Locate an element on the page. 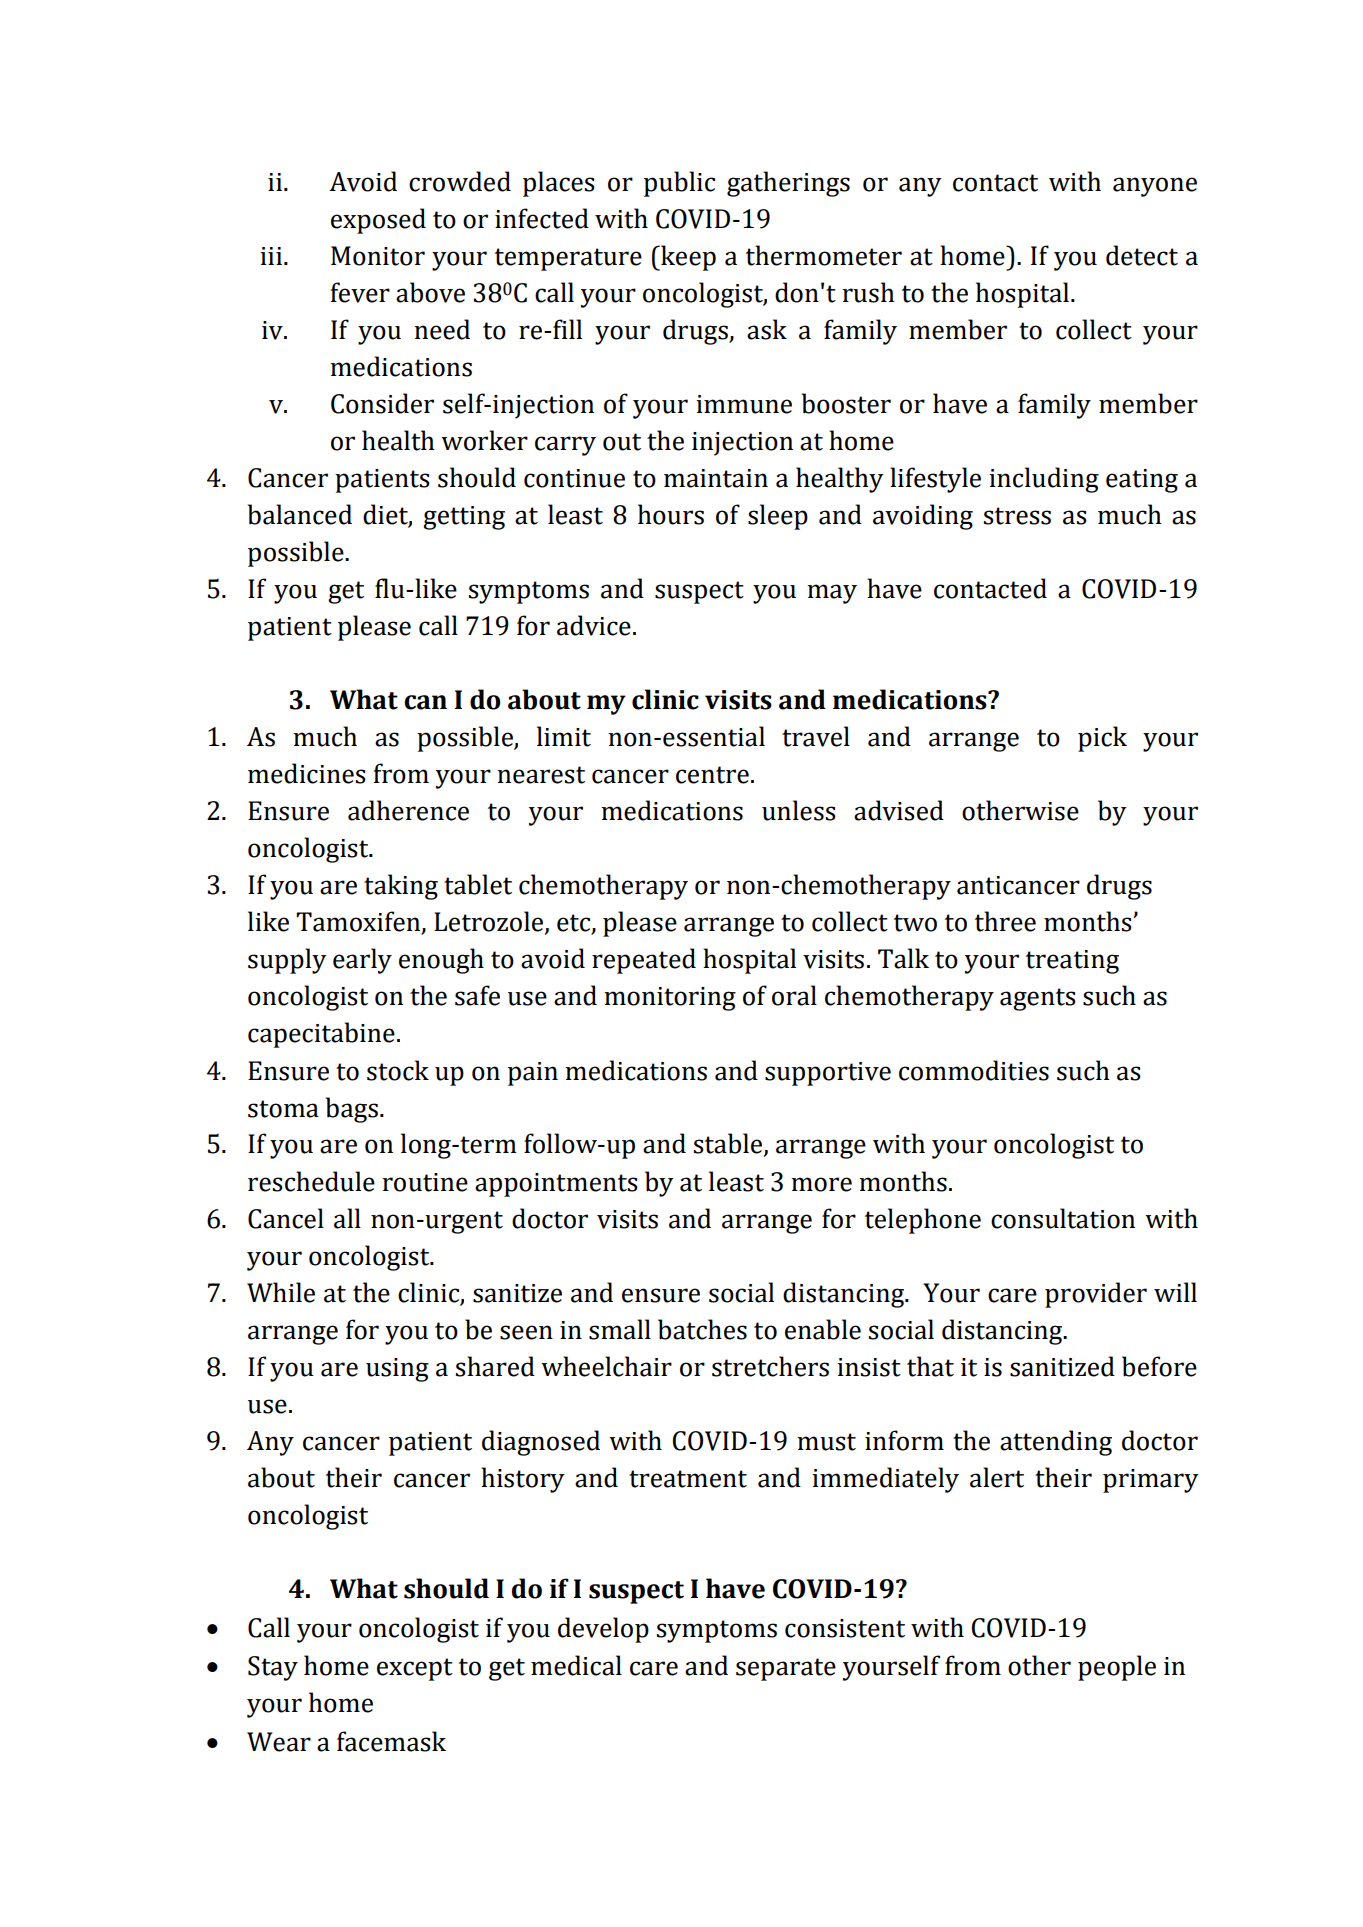 The height and width of the page is (1927, 1363). stable is located at coordinates (729, 1144).
